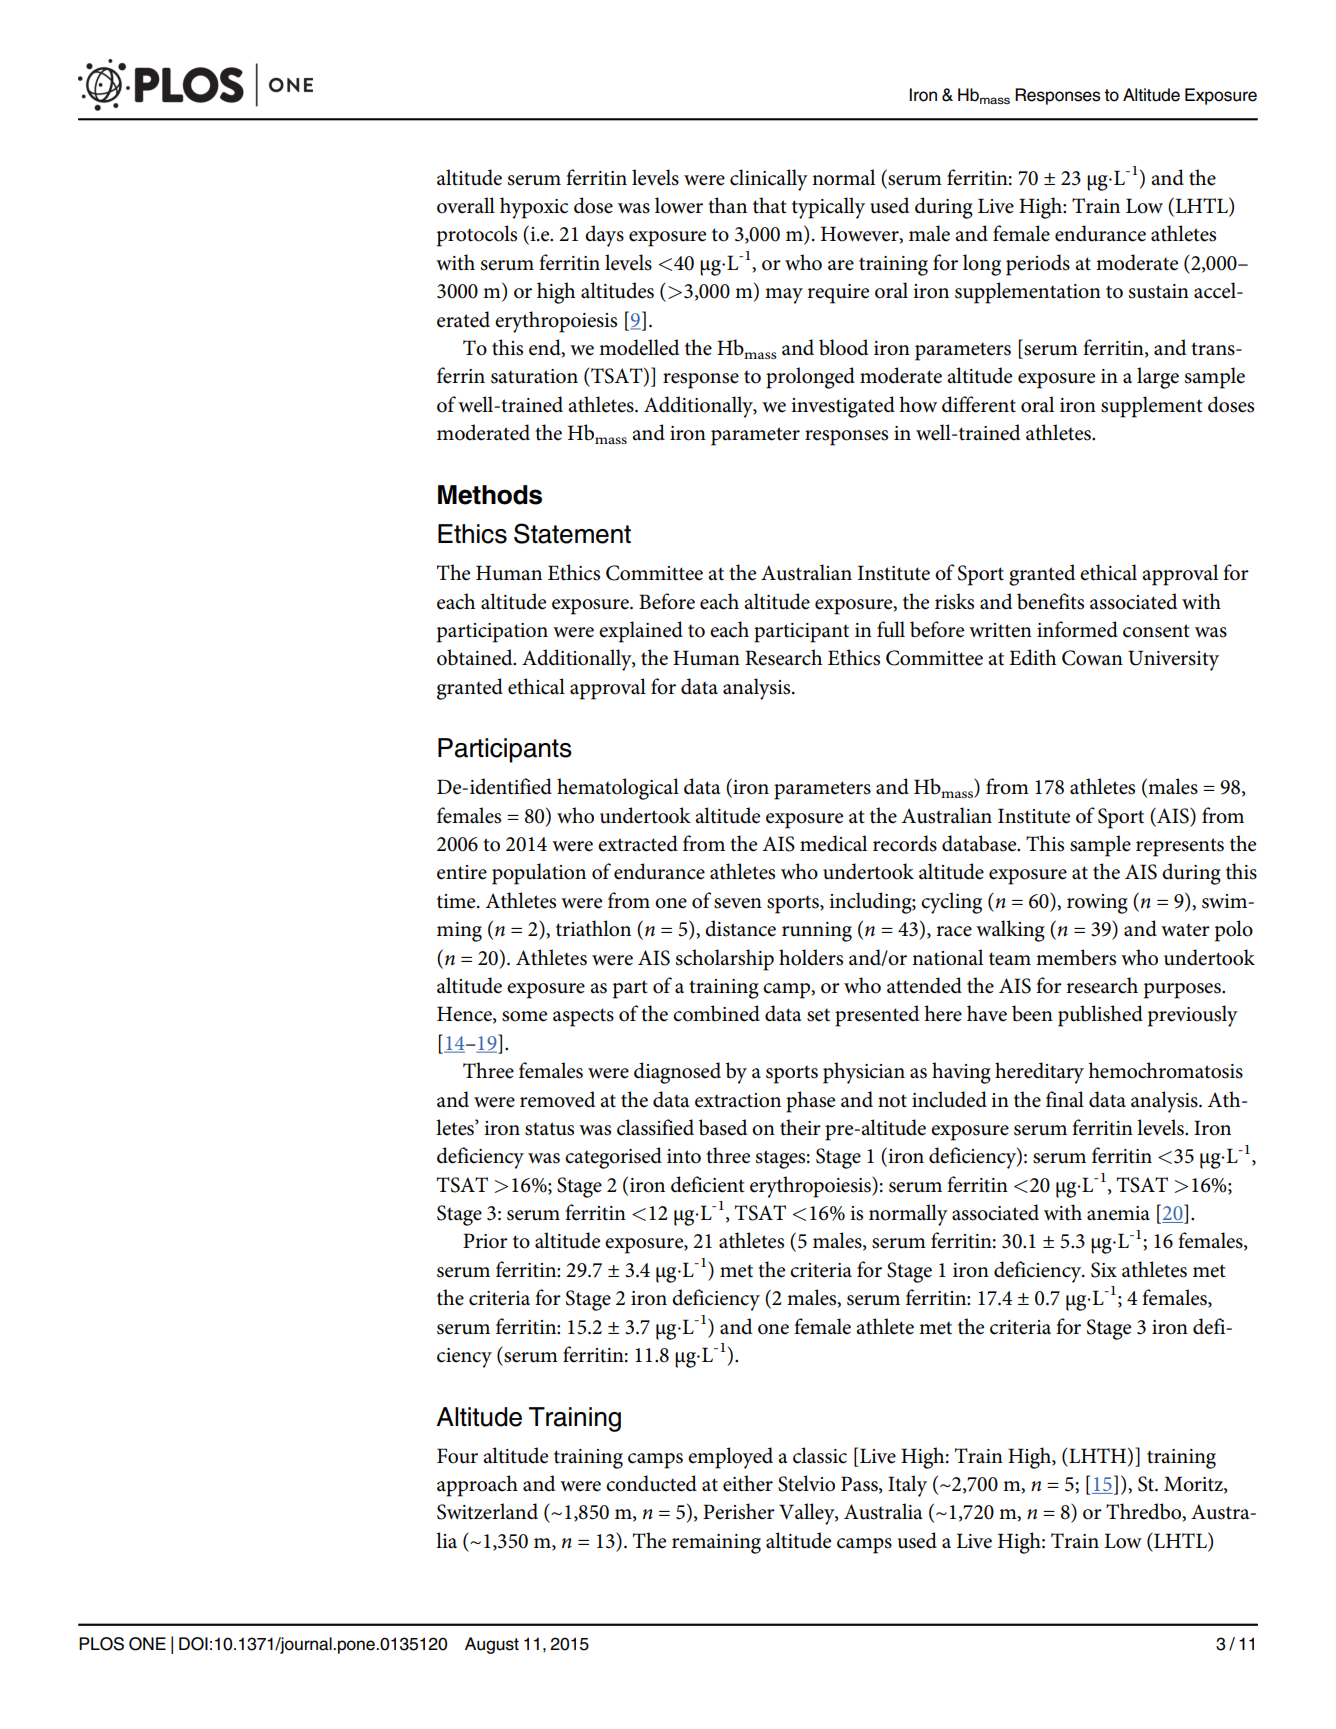 This document has height=1729, width=1336. I want to click on remaining, so click(716, 1544).
